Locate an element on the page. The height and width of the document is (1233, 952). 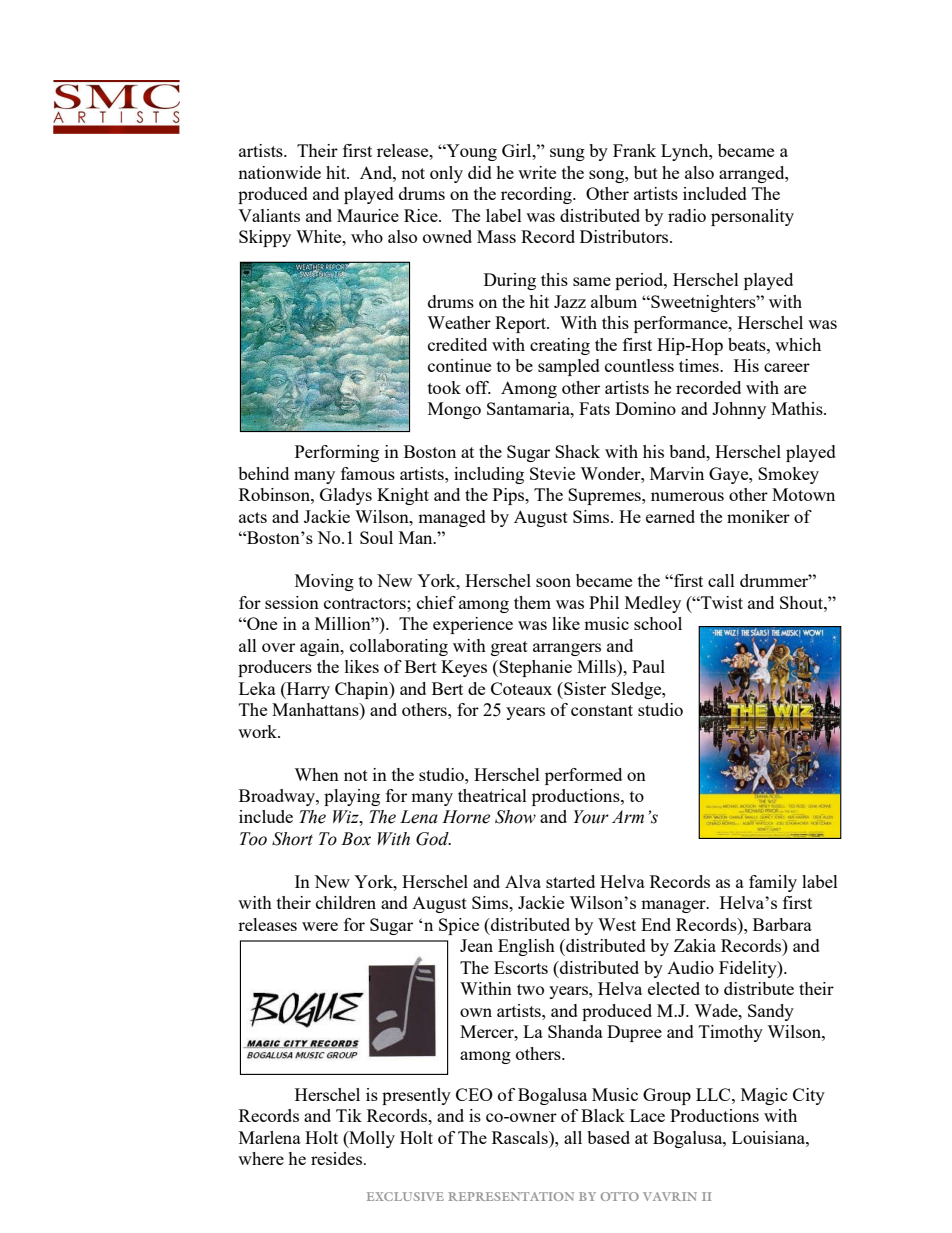
Stephanie is located at coordinates (534, 668).
